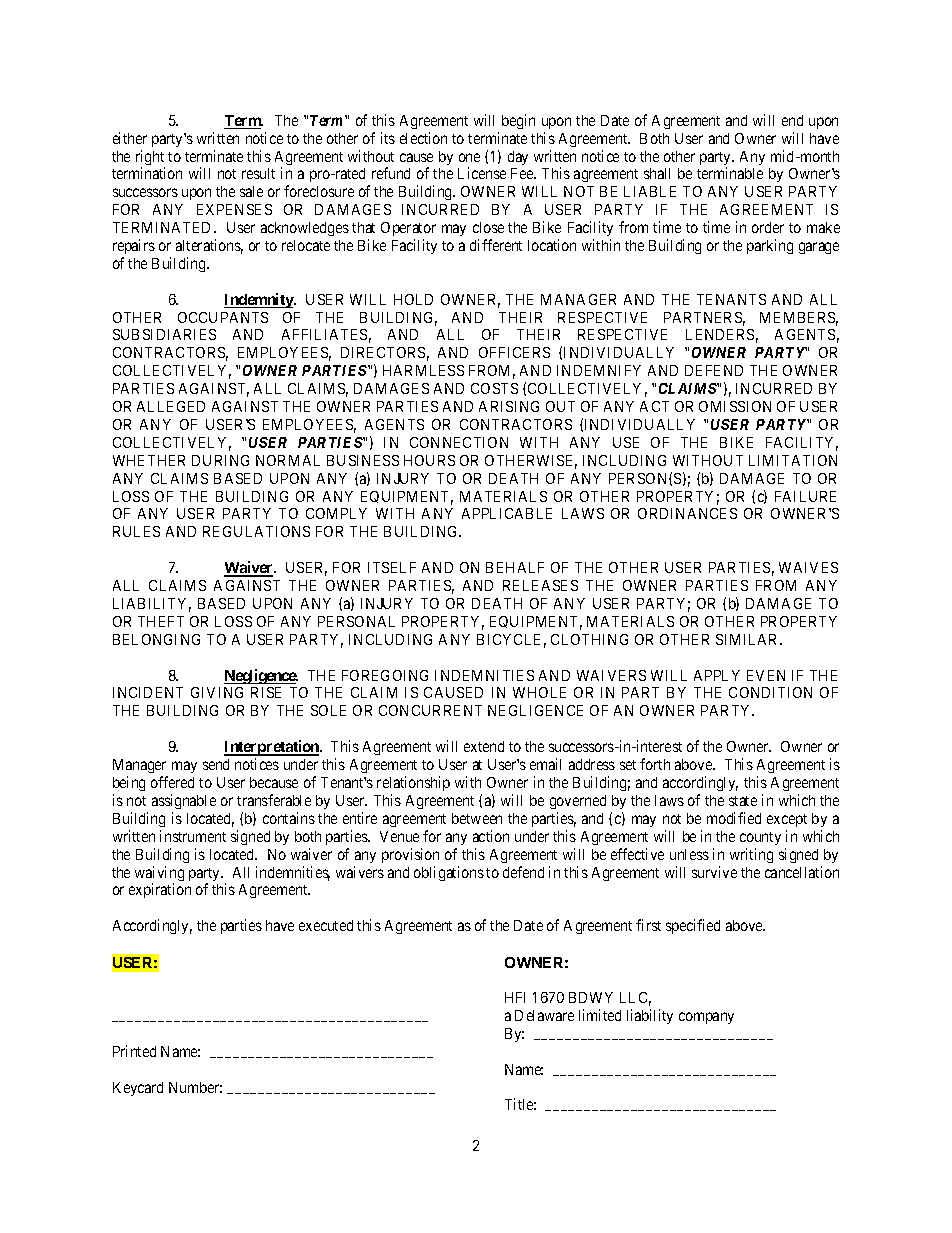  Describe the element at coordinates (743, 801) in the page. I see `state` at that location.
